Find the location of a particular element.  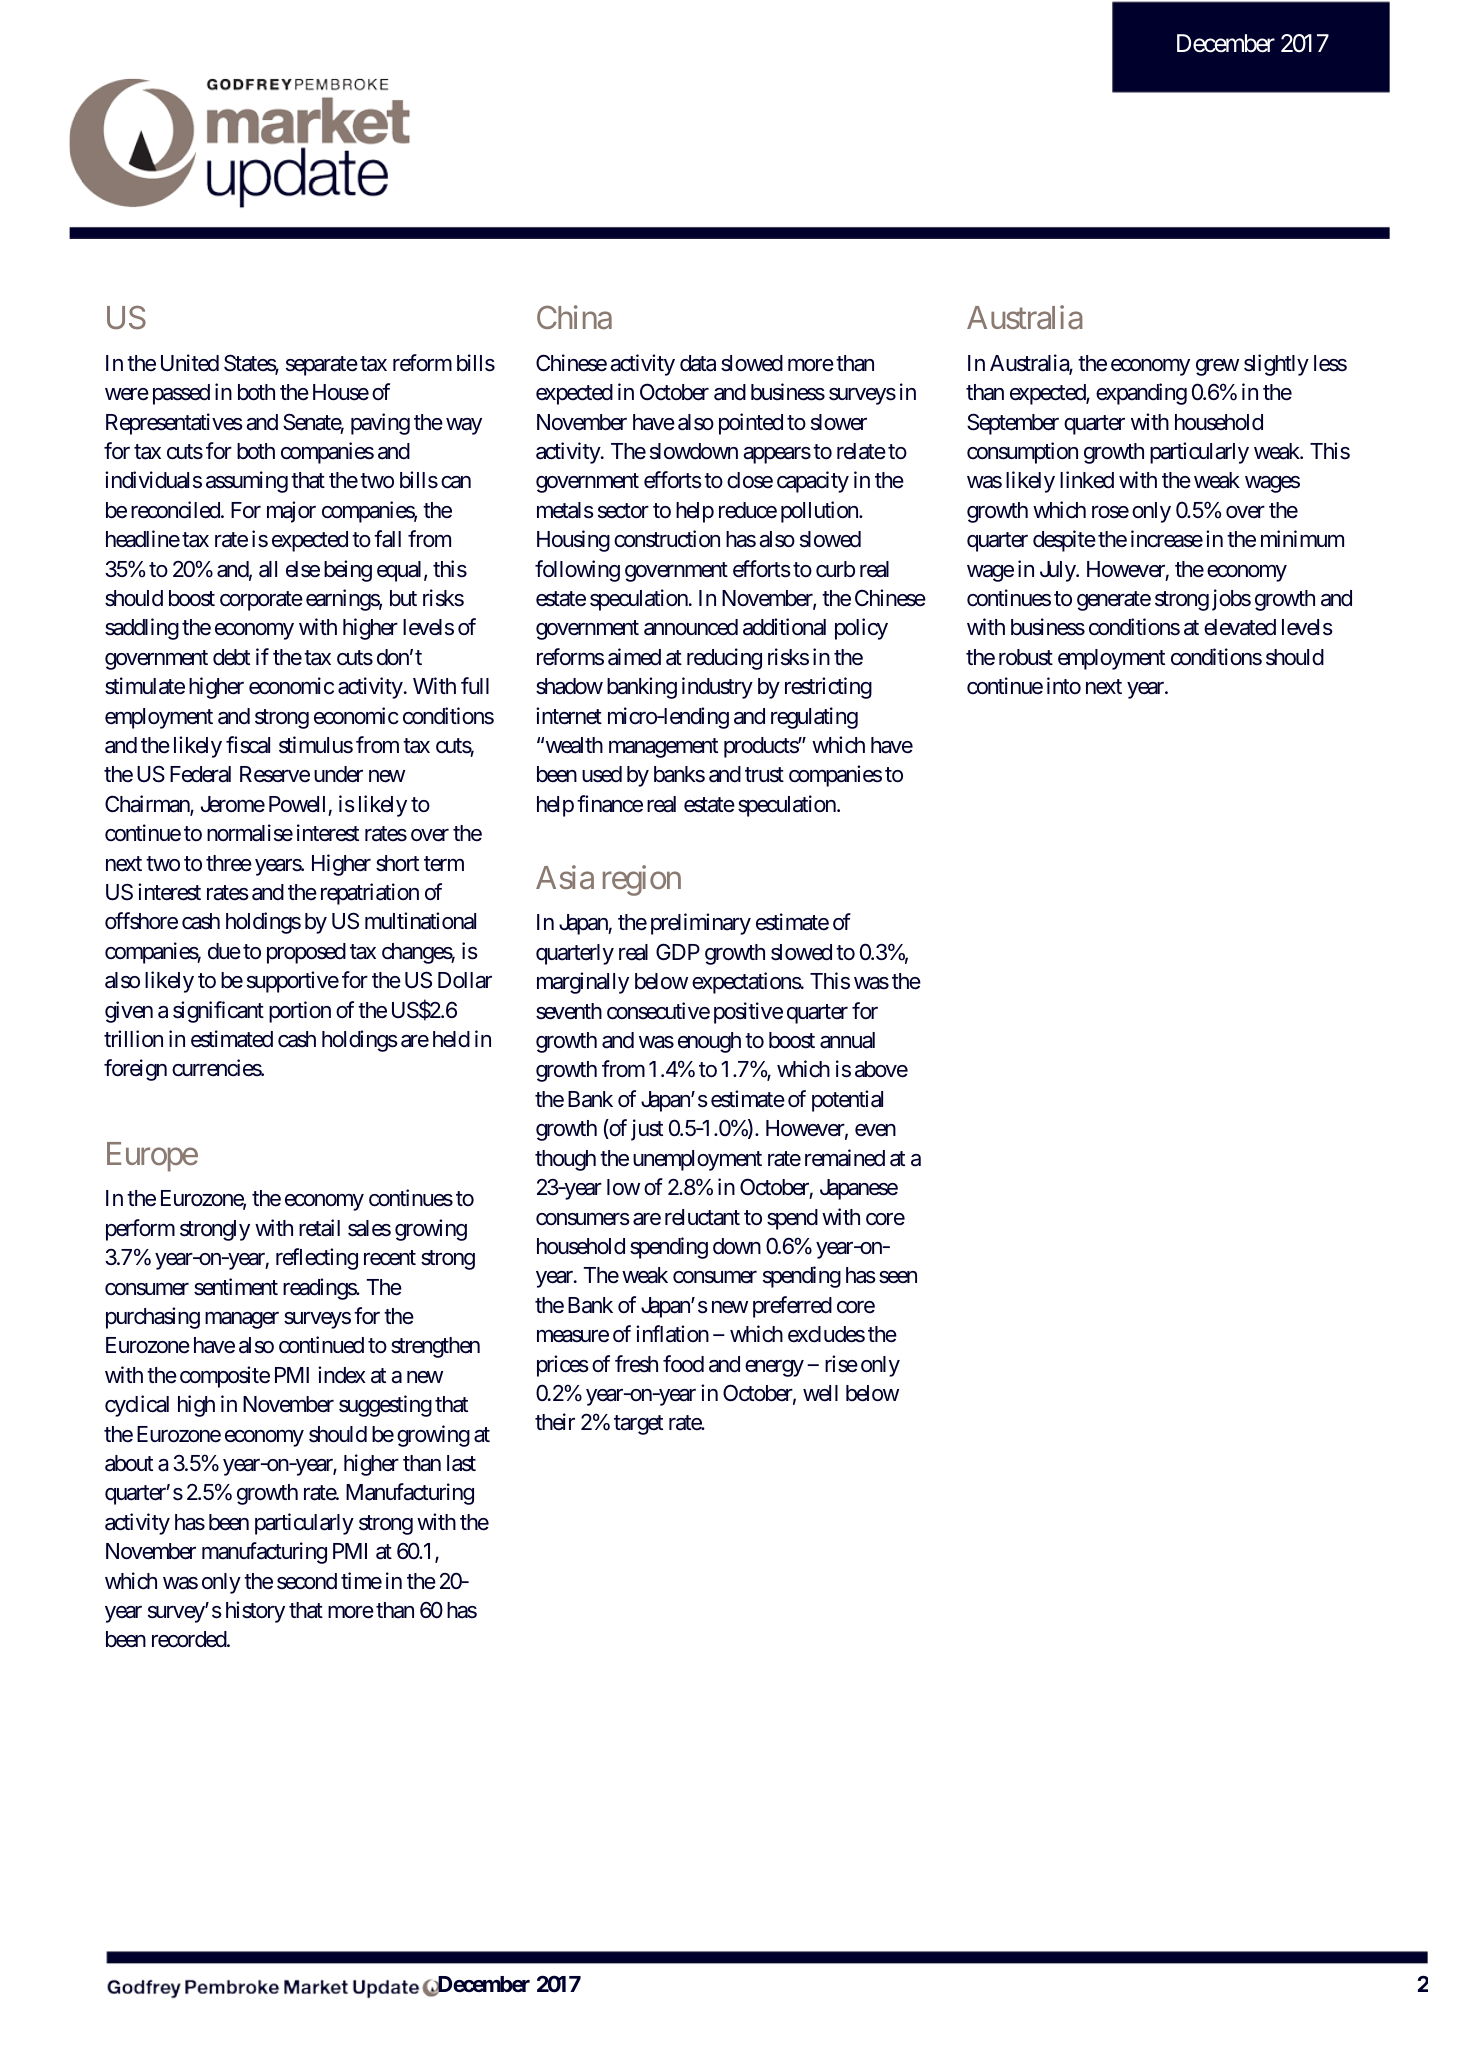

debt is located at coordinates (231, 657).
